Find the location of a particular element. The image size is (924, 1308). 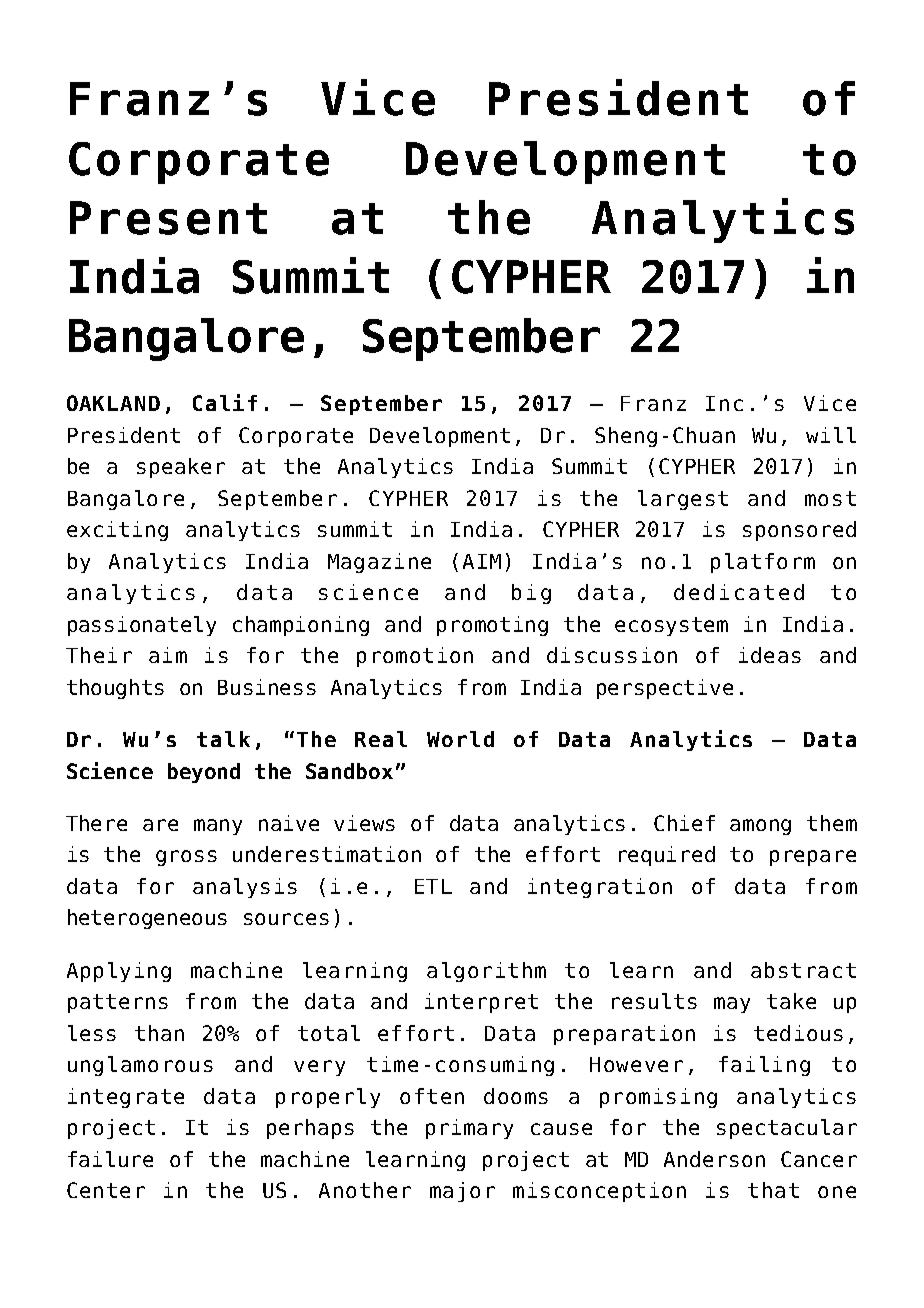

will is located at coordinates (831, 435).
